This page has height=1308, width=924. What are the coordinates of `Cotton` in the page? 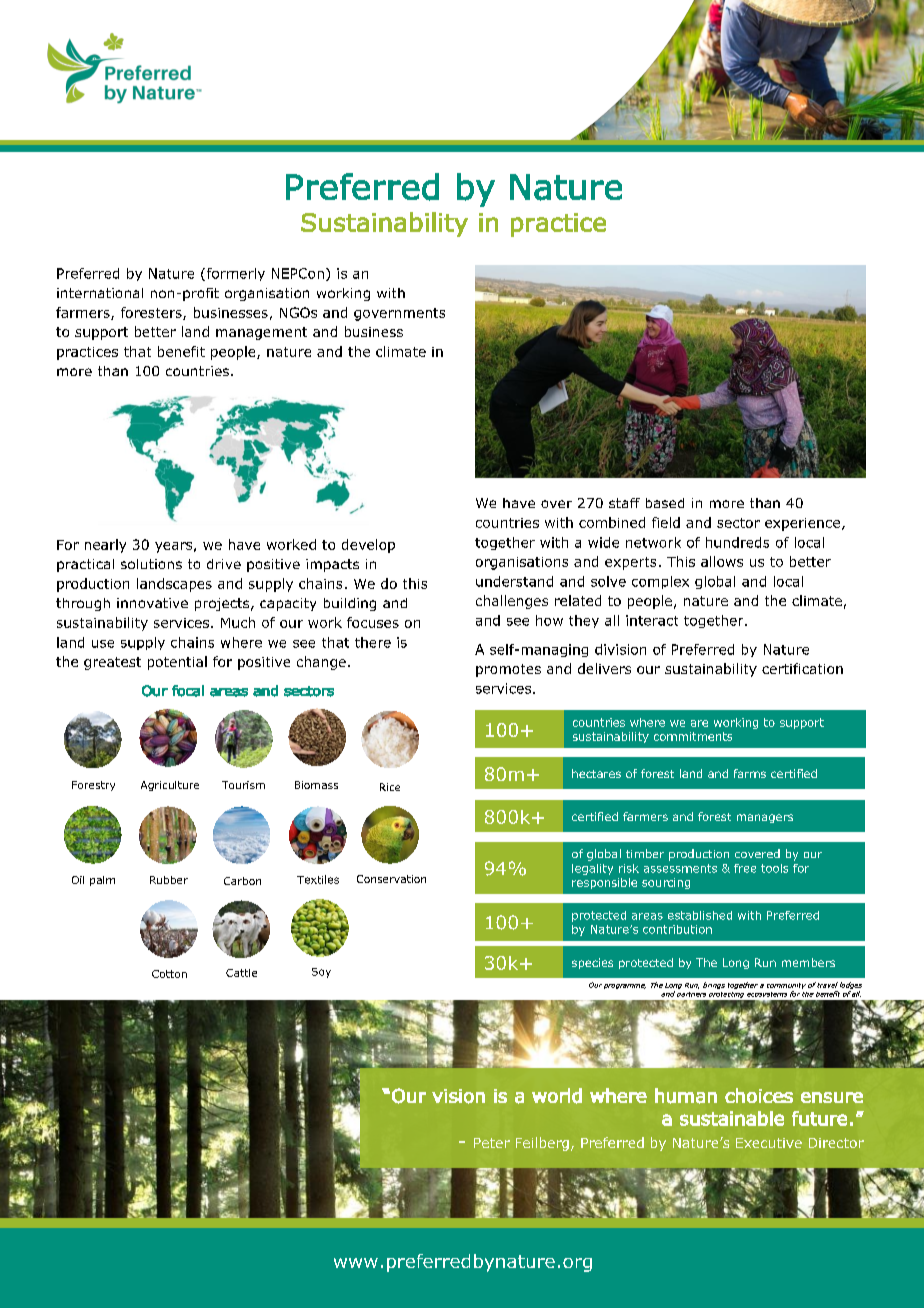 It's located at (169, 974).
